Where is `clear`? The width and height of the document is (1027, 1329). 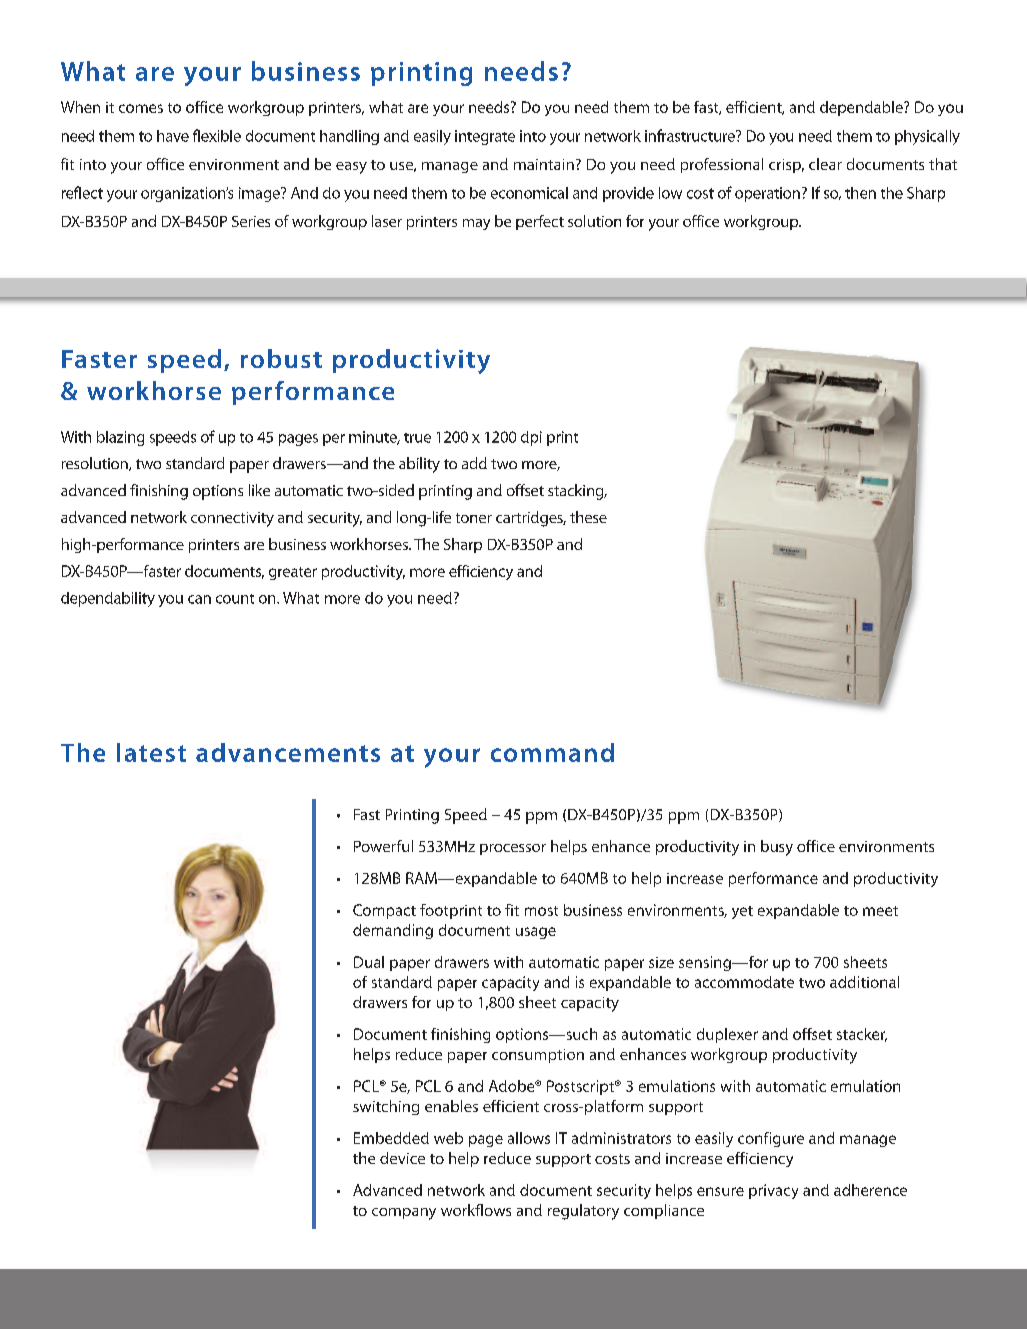
clear is located at coordinates (825, 164).
